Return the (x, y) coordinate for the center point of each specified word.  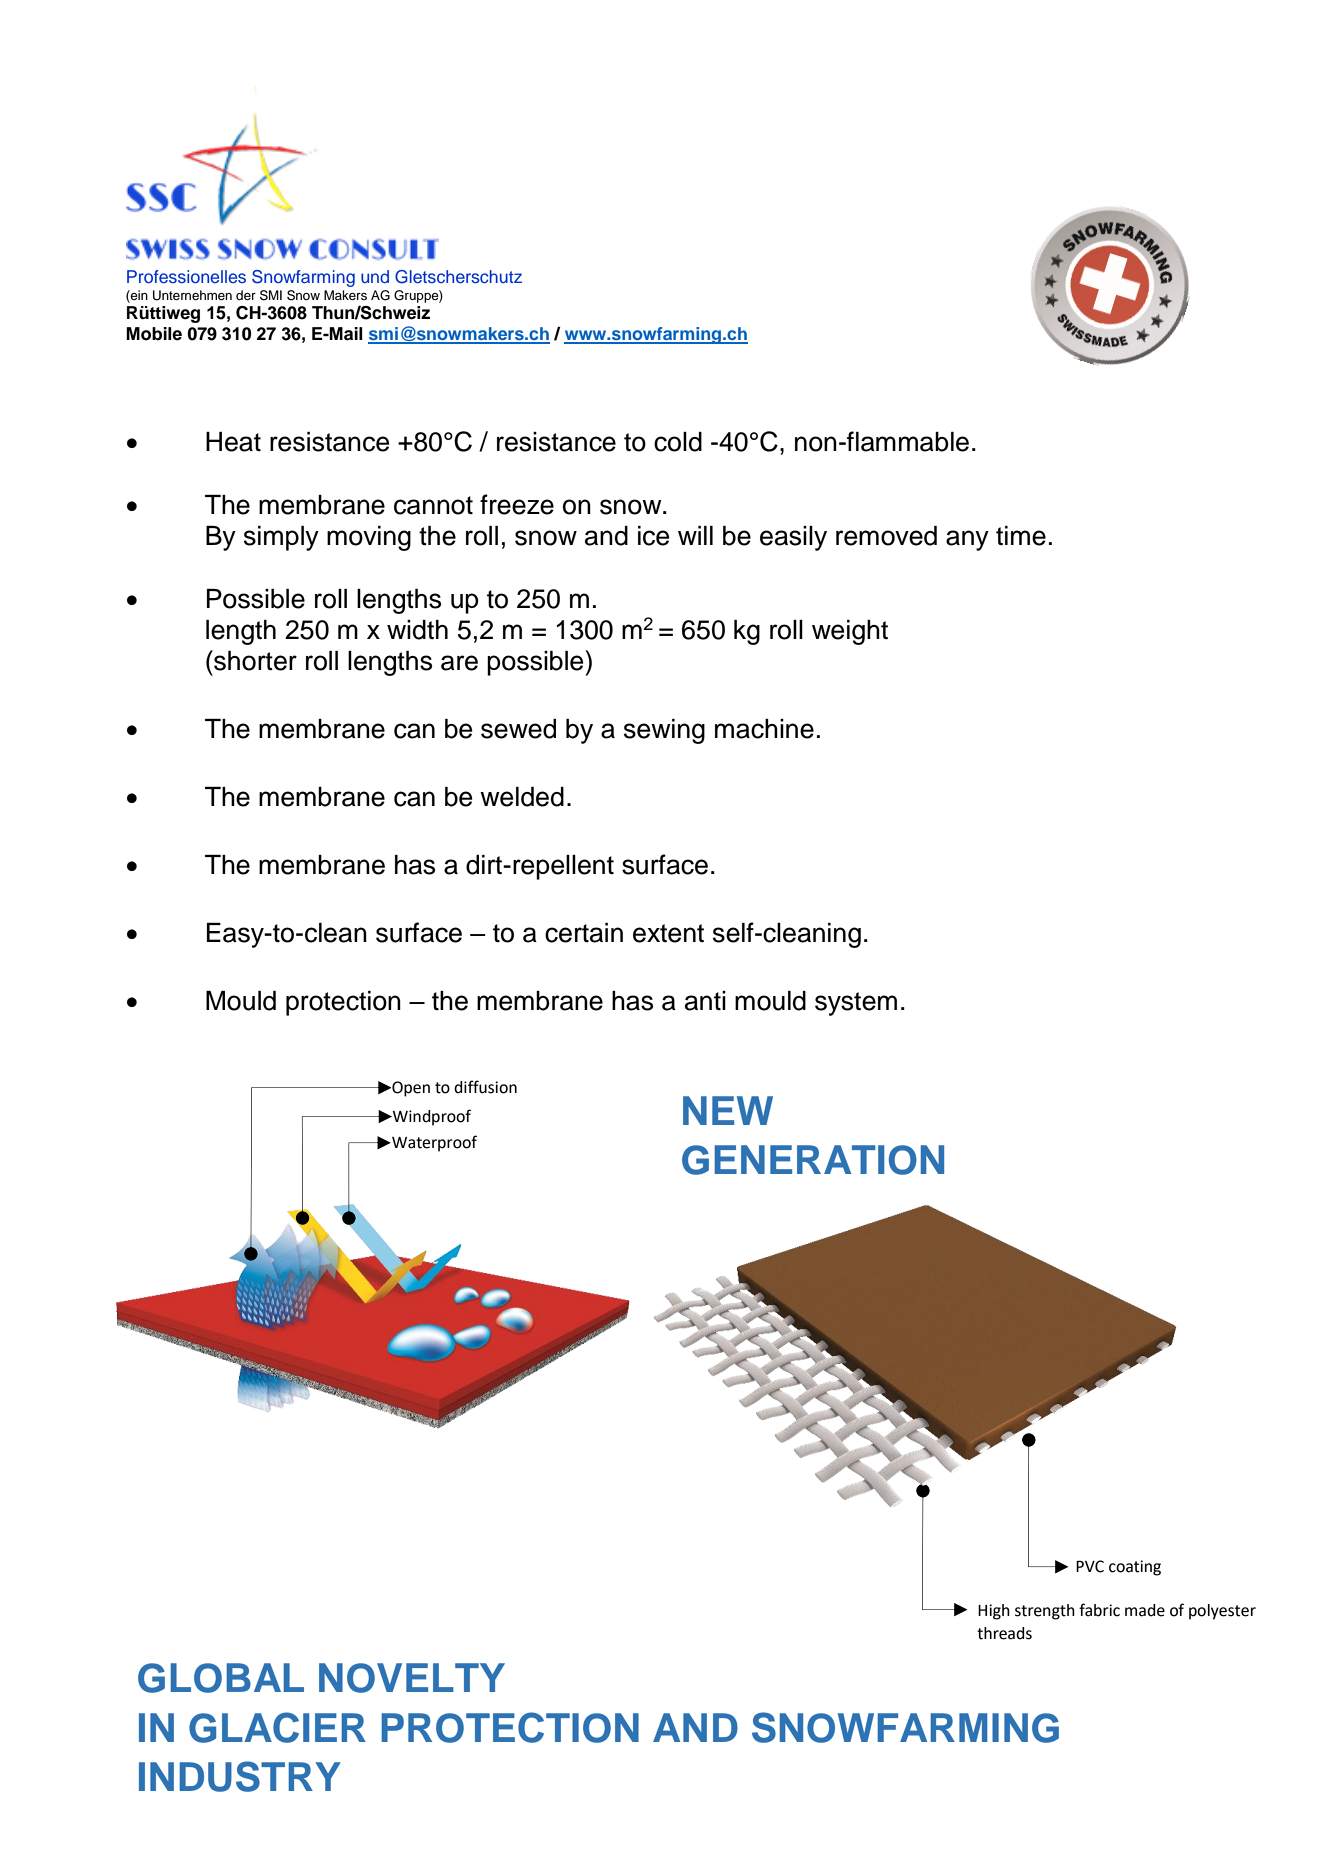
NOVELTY (412, 1678)
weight (850, 632)
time (1021, 536)
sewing (664, 731)
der (246, 295)
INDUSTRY (240, 1776)
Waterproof (433, 1143)
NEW (728, 1110)
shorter (254, 660)
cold (678, 442)
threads (1004, 1633)
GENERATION (813, 1160)
